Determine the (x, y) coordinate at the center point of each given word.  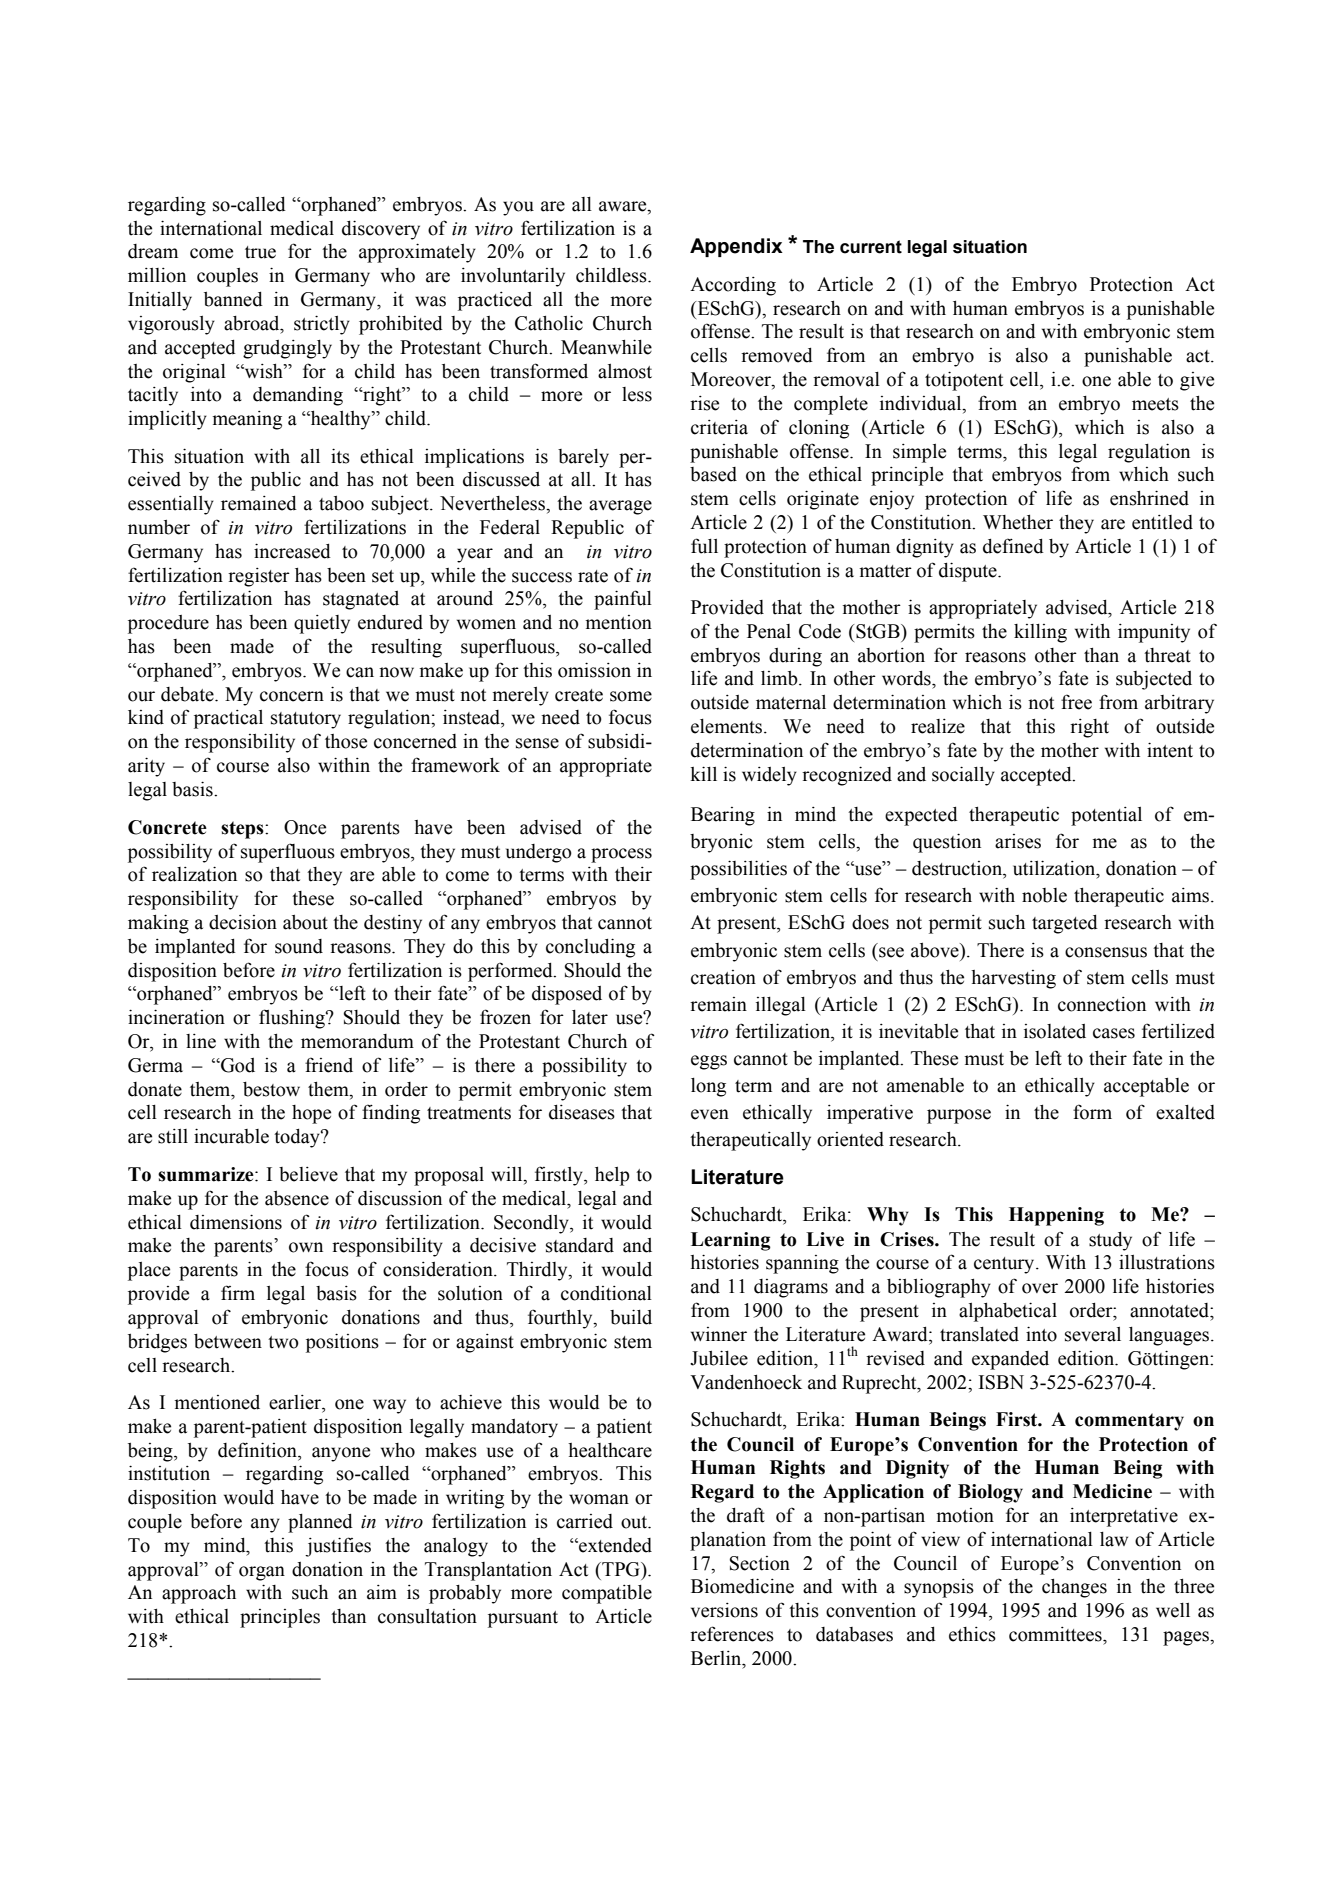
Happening (1056, 1216)
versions (724, 1610)
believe (308, 1174)
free (1076, 702)
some (631, 696)
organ (262, 1573)
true (260, 252)
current (871, 247)
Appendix (736, 247)
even (710, 1114)
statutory (306, 720)
